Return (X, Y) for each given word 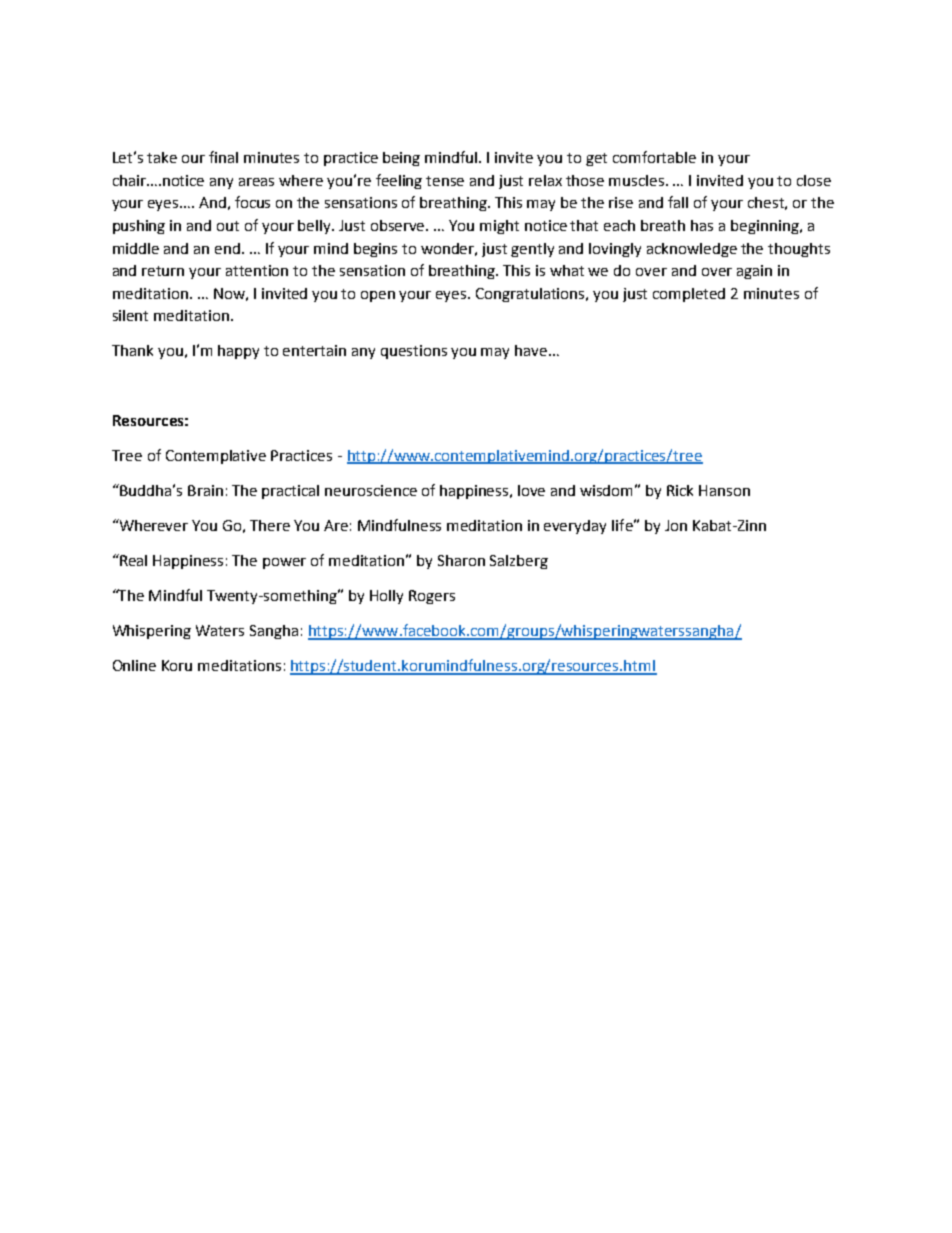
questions (414, 352)
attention (257, 270)
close (814, 180)
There (270, 525)
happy (238, 352)
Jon (676, 525)
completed (689, 295)
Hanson (724, 490)
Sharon (461, 560)
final (223, 157)
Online (134, 665)
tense (445, 181)
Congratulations (532, 295)
